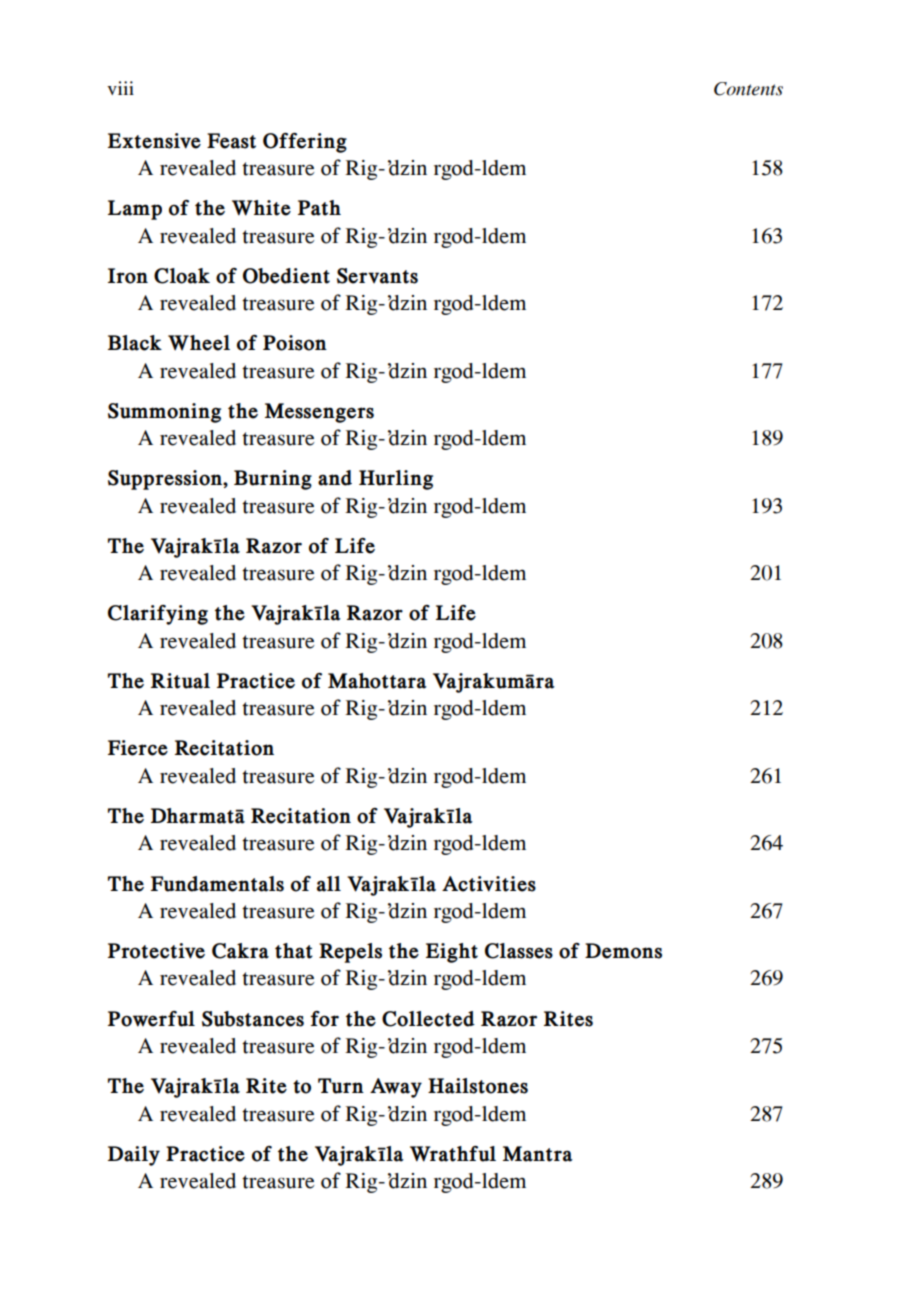 This screenshot has width=897, height=1316. I want to click on and, so click(335, 478).
